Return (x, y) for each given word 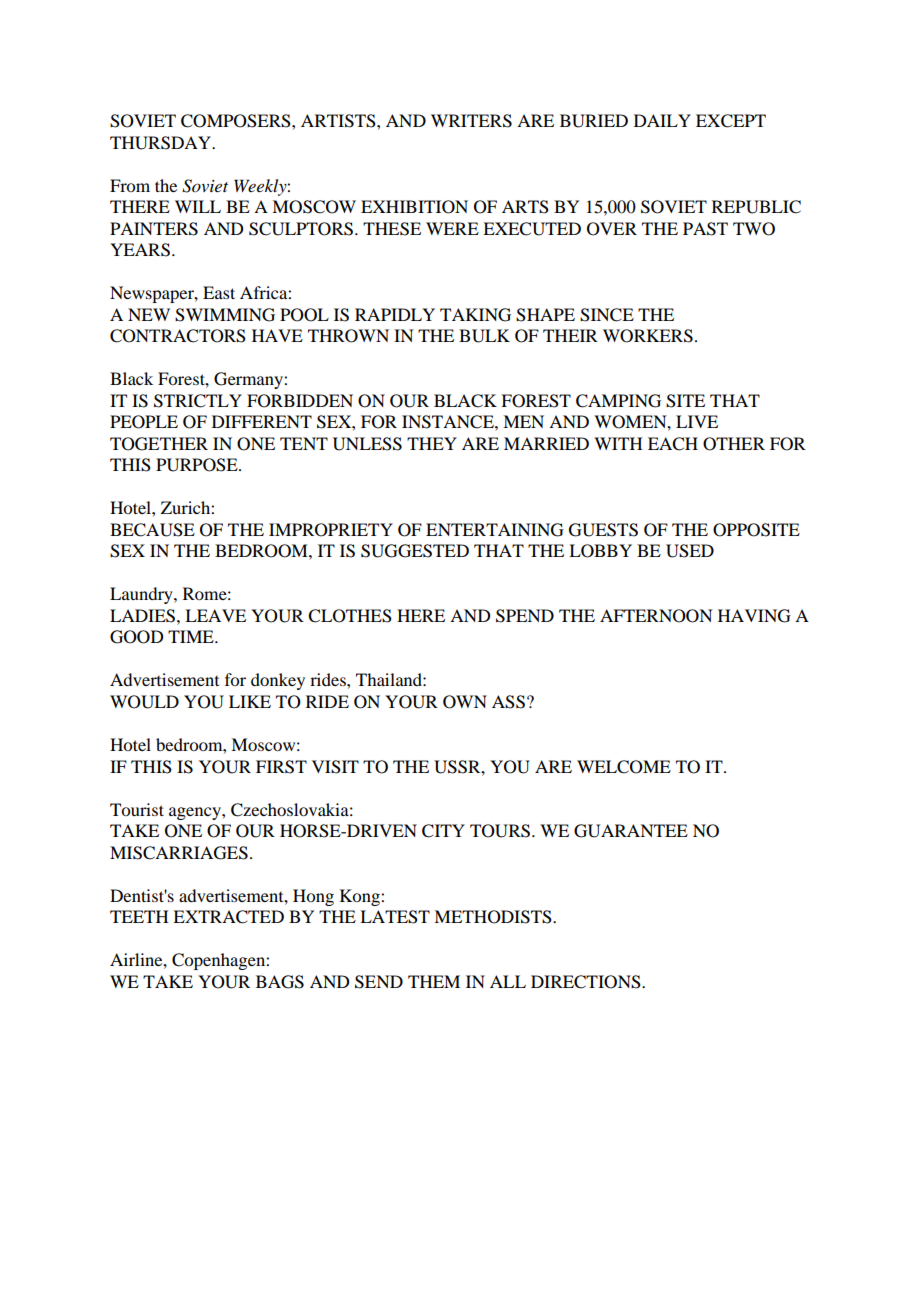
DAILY (662, 120)
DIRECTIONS (587, 982)
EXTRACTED (228, 917)
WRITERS (471, 121)
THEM (434, 981)
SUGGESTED (415, 551)
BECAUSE (152, 530)
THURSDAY (162, 143)
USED (690, 551)
